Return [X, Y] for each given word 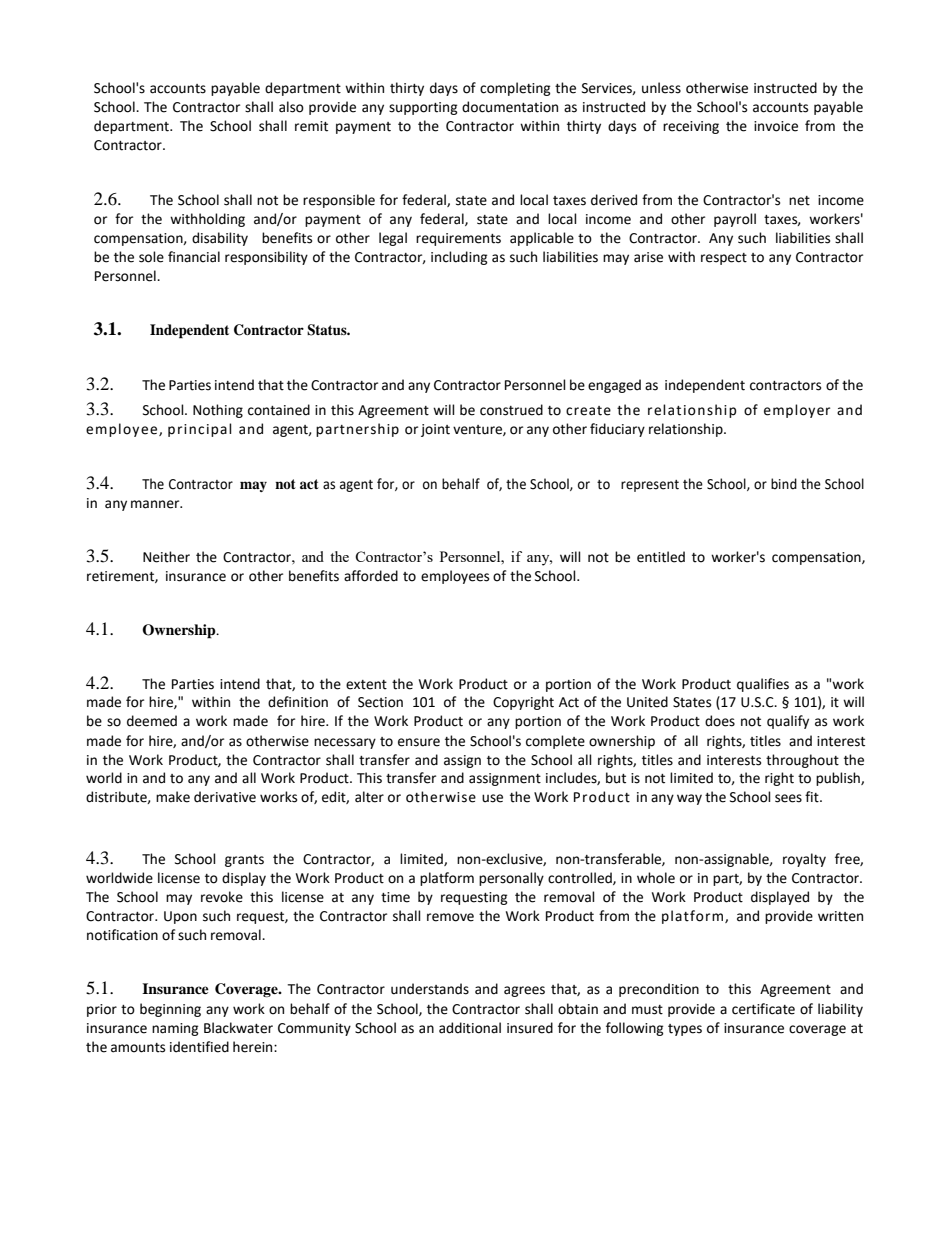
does [720, 721]
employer [797, 411]
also [291, 107]
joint [435, 430]
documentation [510, 107]
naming [175, 1029]
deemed [152, 721]
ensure [419, 742]
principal [200, 430]
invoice [776, 126]
